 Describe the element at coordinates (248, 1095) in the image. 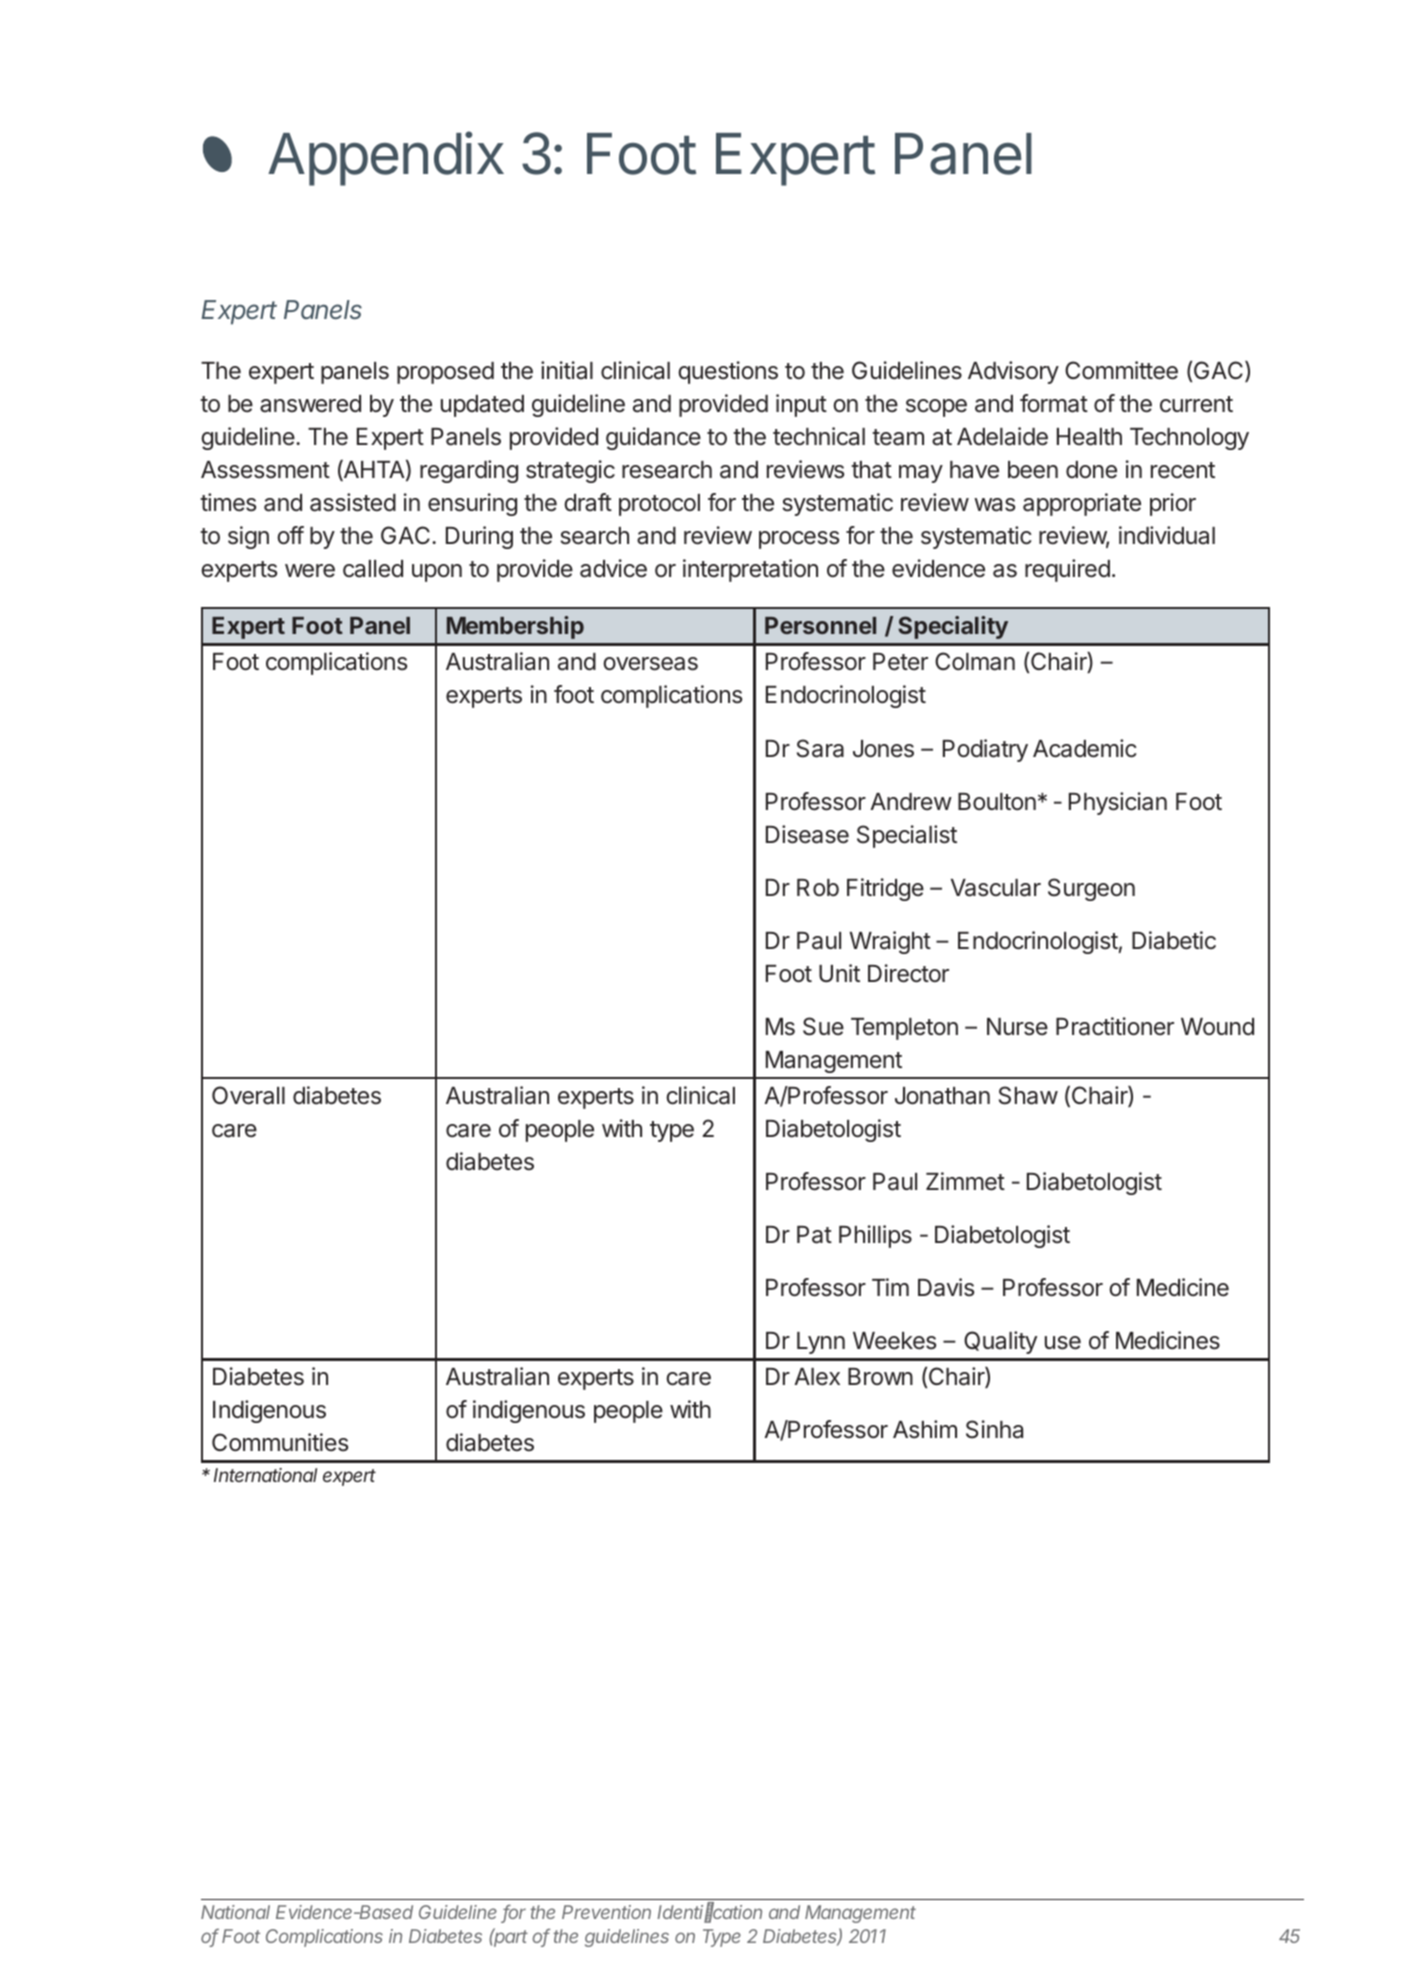

I see `Overall` at that location.
